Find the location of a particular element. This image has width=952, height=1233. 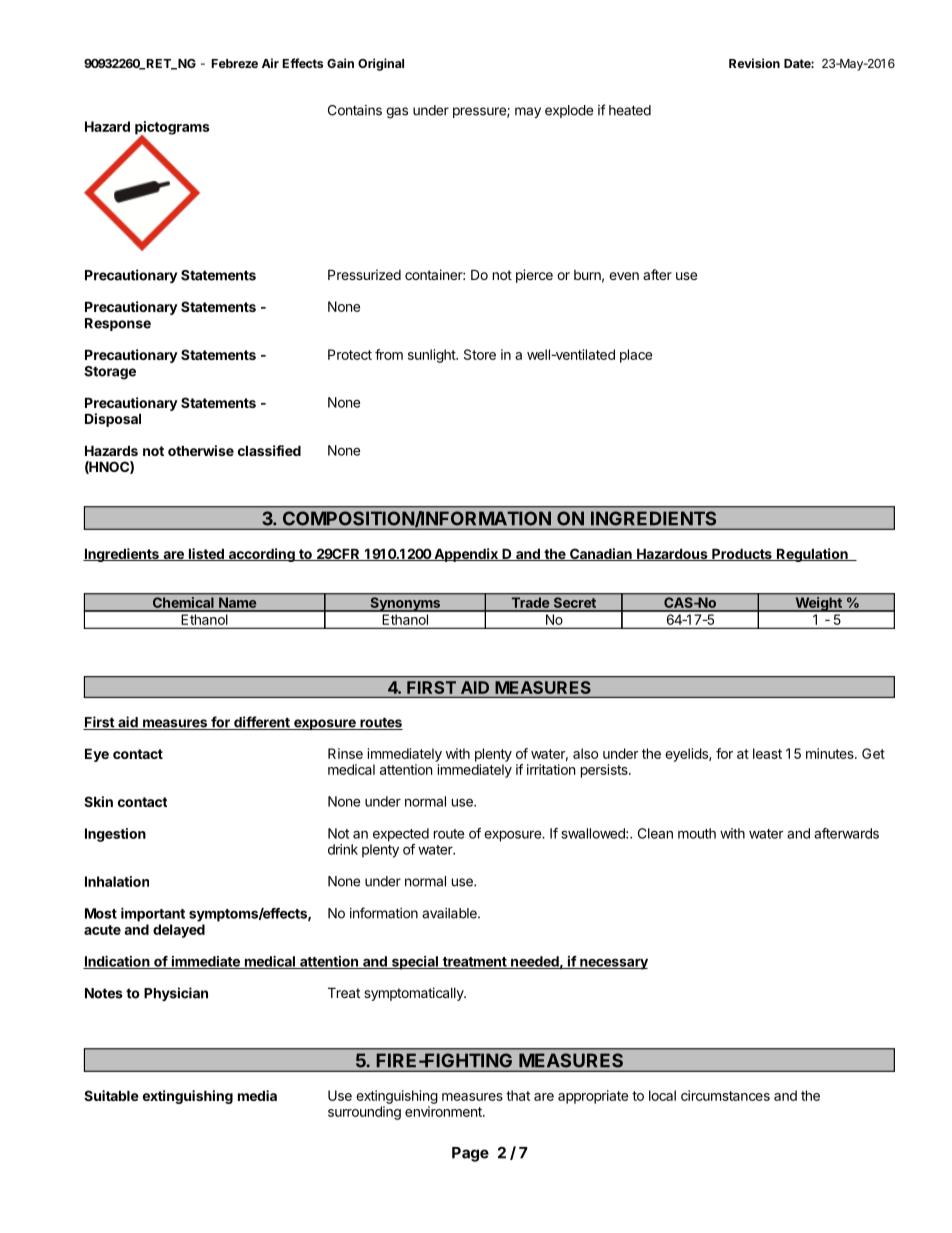

Appendix is located at coordinates (466, 555).
